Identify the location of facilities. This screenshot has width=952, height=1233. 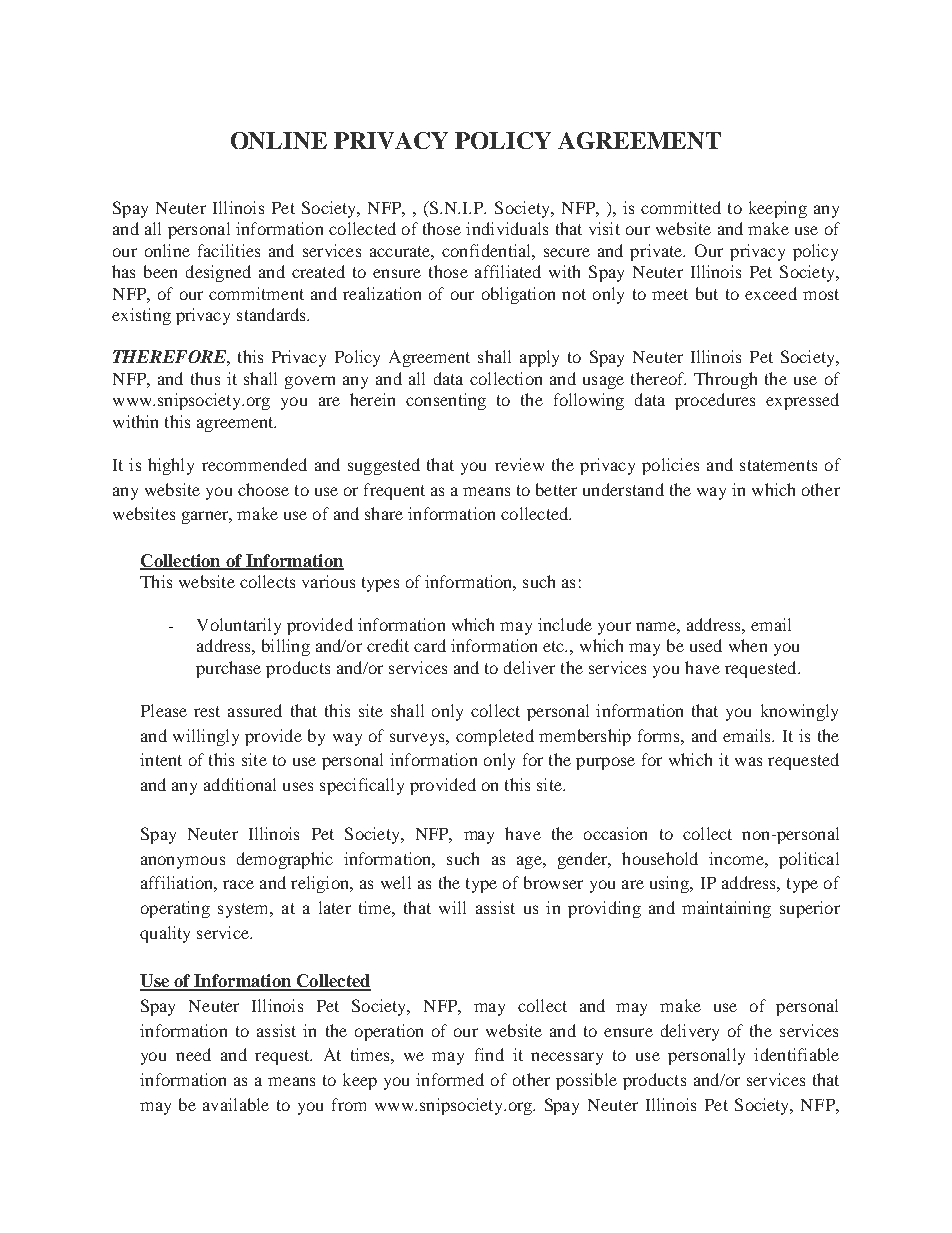
(229, 250).
